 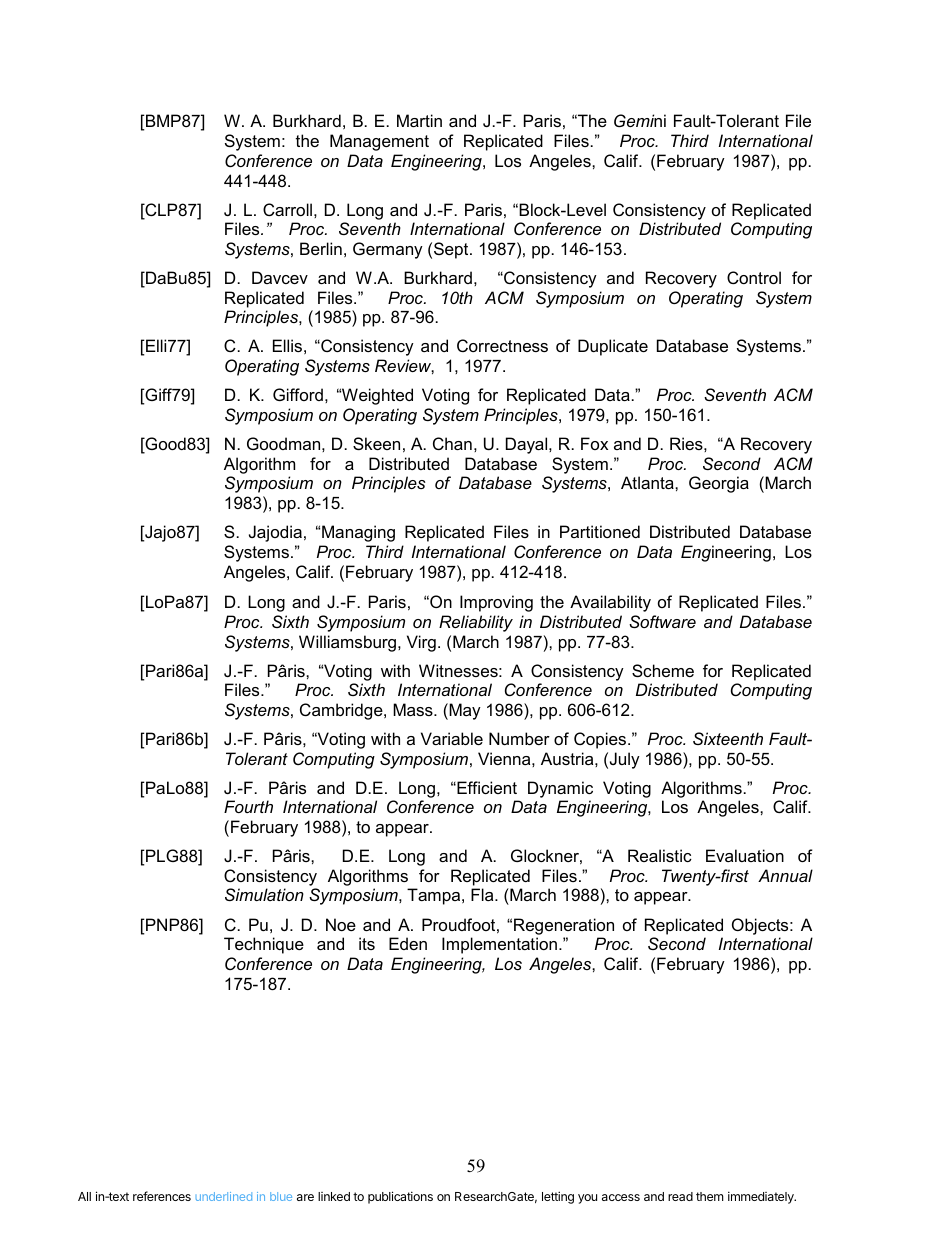 What do you see at coordinates (476, 623) in the image?
I see `Reliability` at bounding box center [476, 623].
